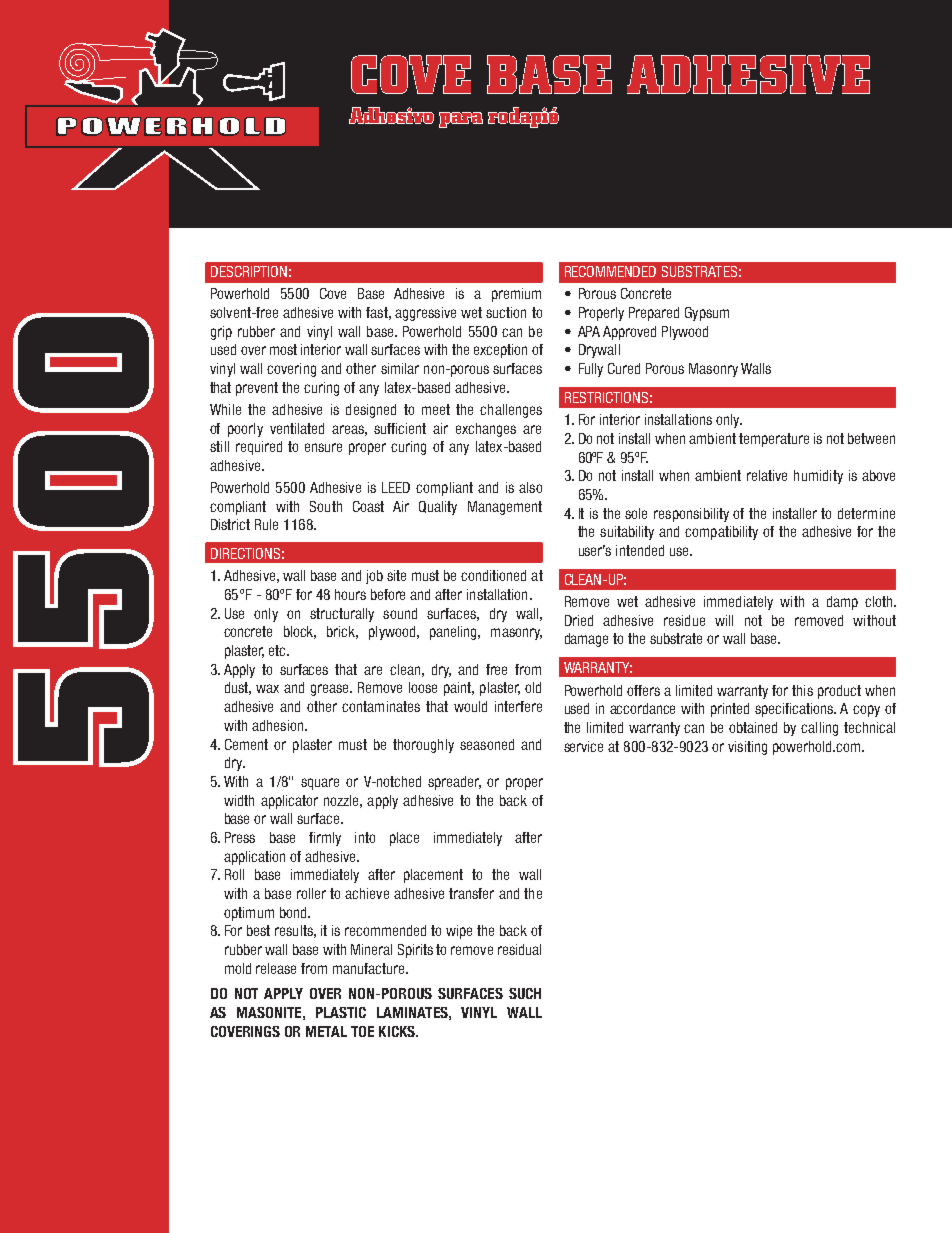  Describe the element at coordinates (341, 1012) in the screenshot. I see `PLASTIC` at that location.
